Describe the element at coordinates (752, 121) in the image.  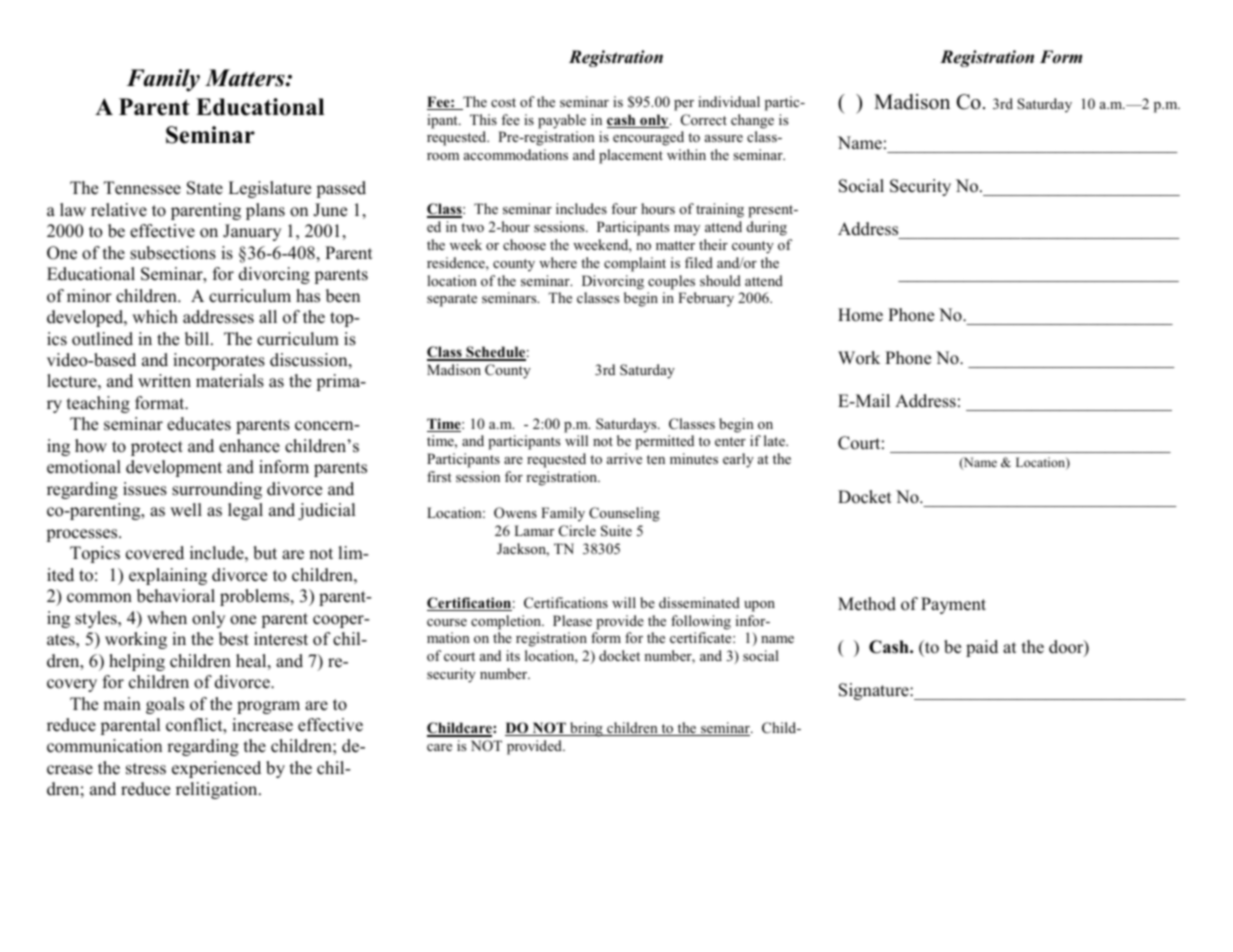
I see `change` at that location.
